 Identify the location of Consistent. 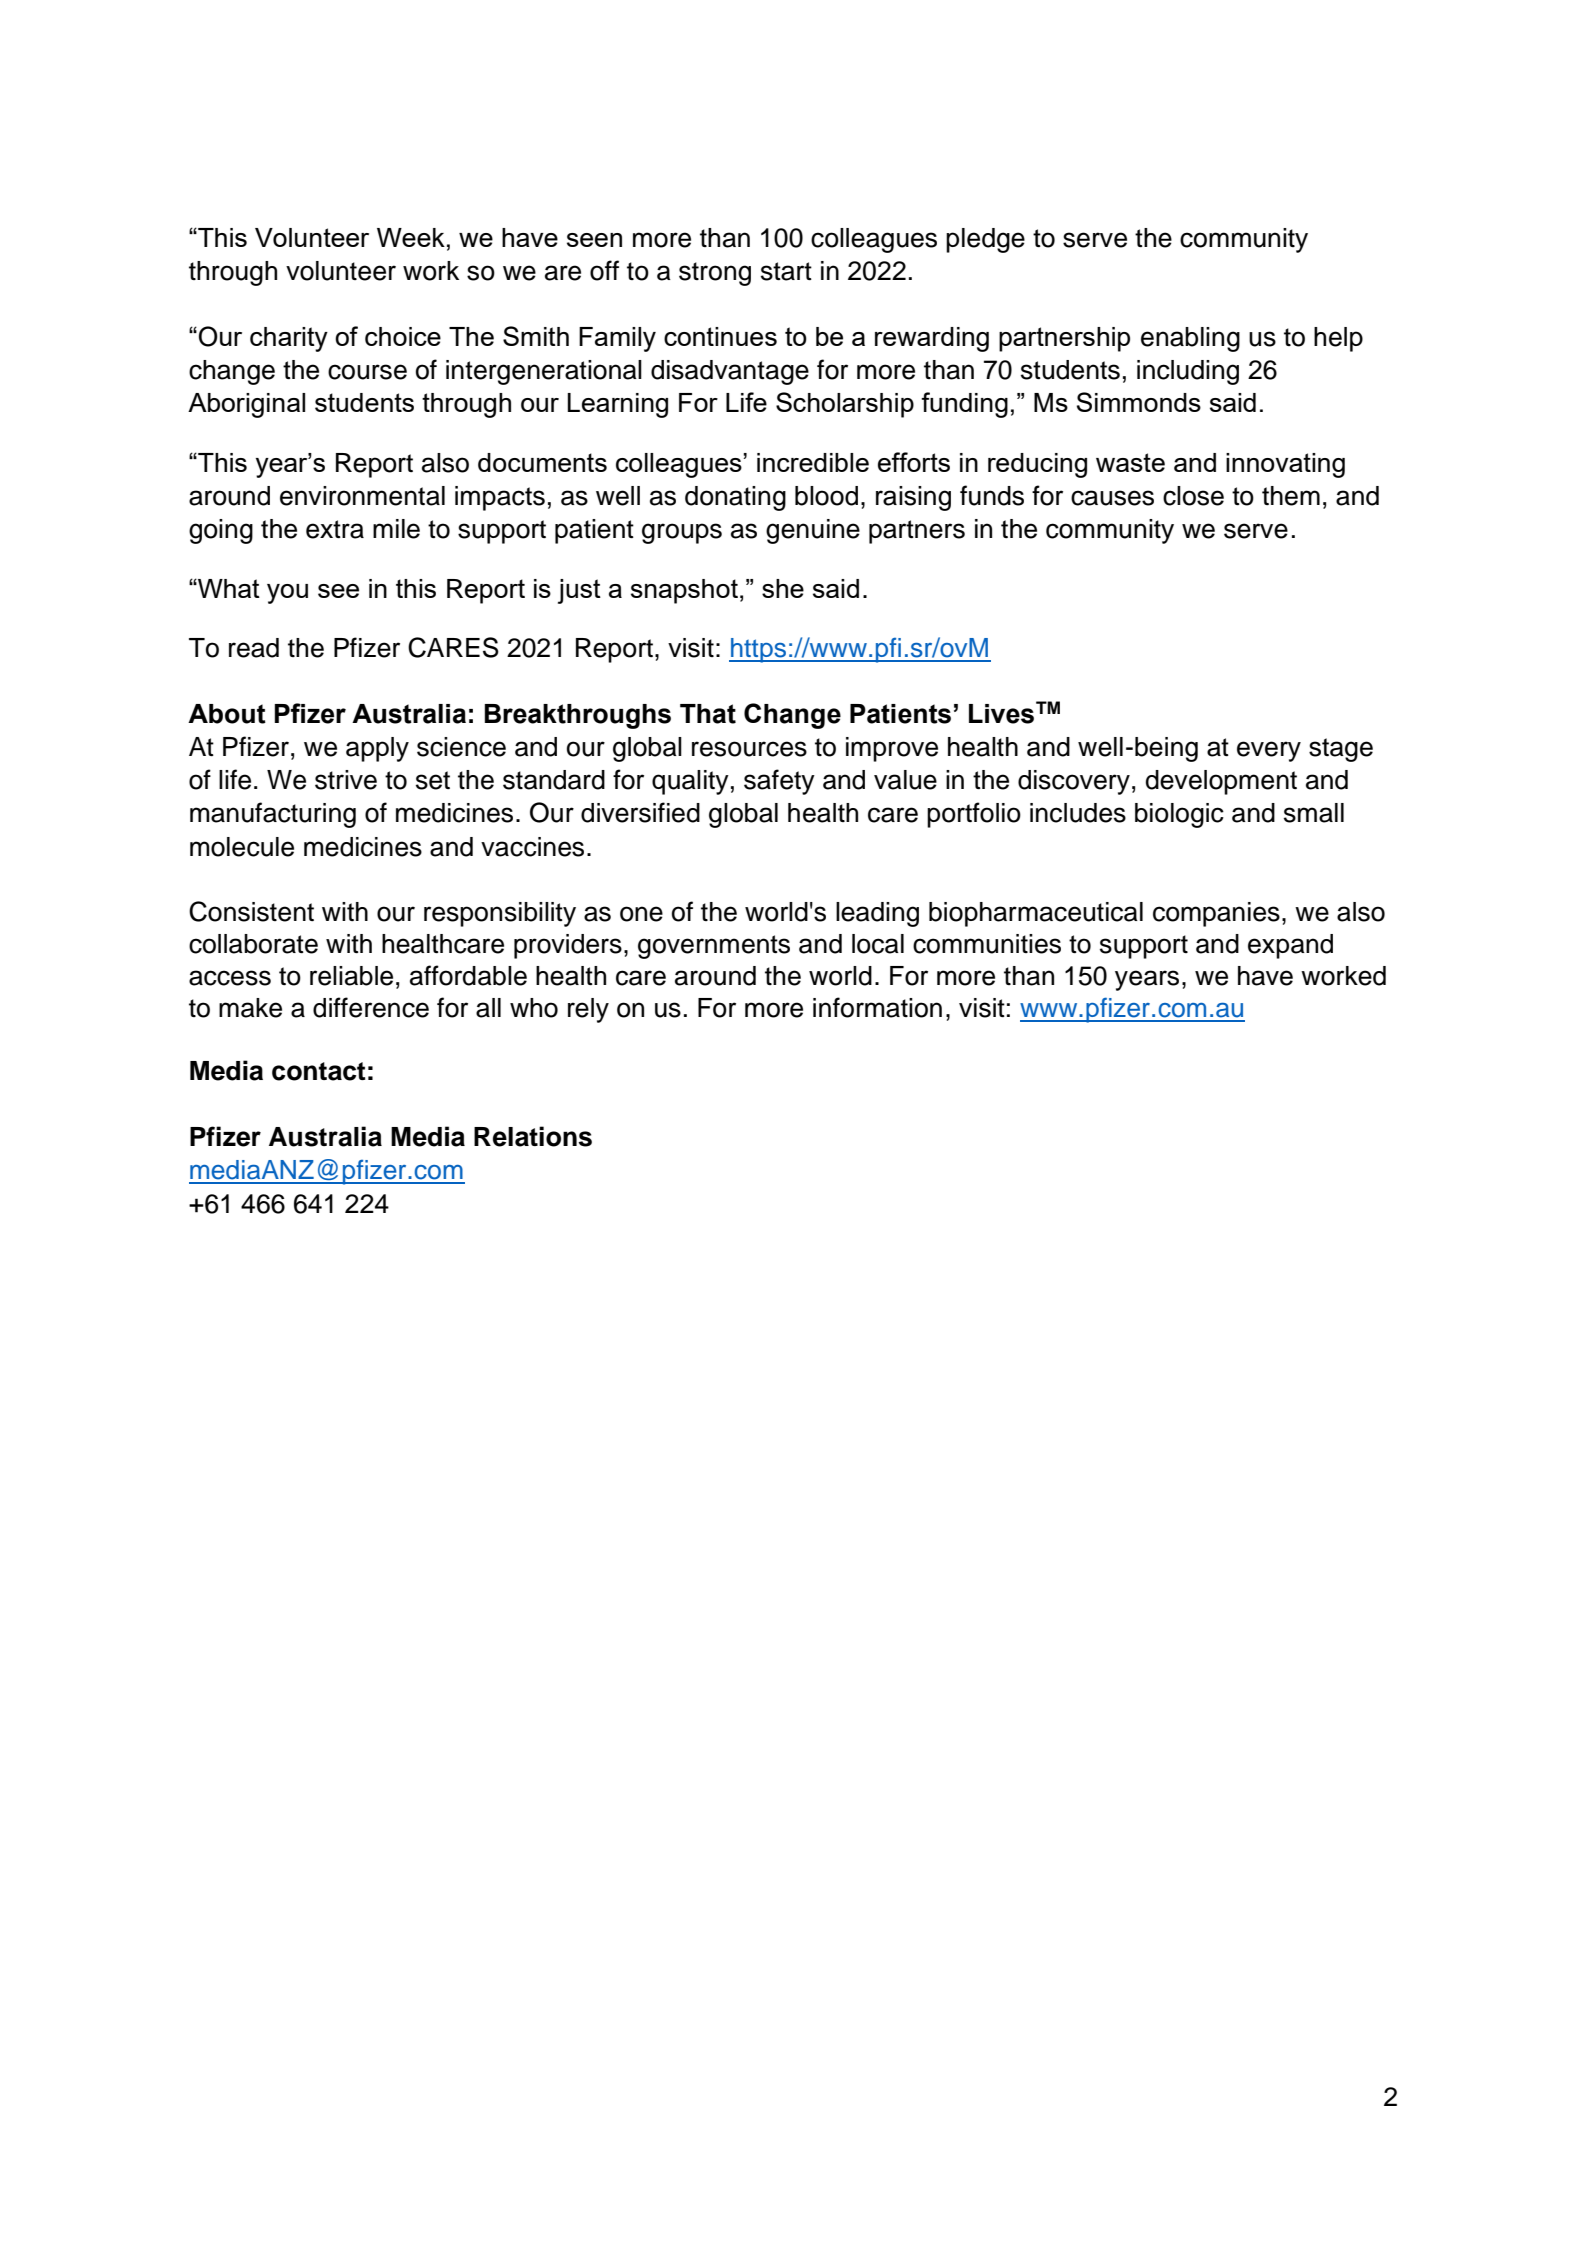
(251, 911).
